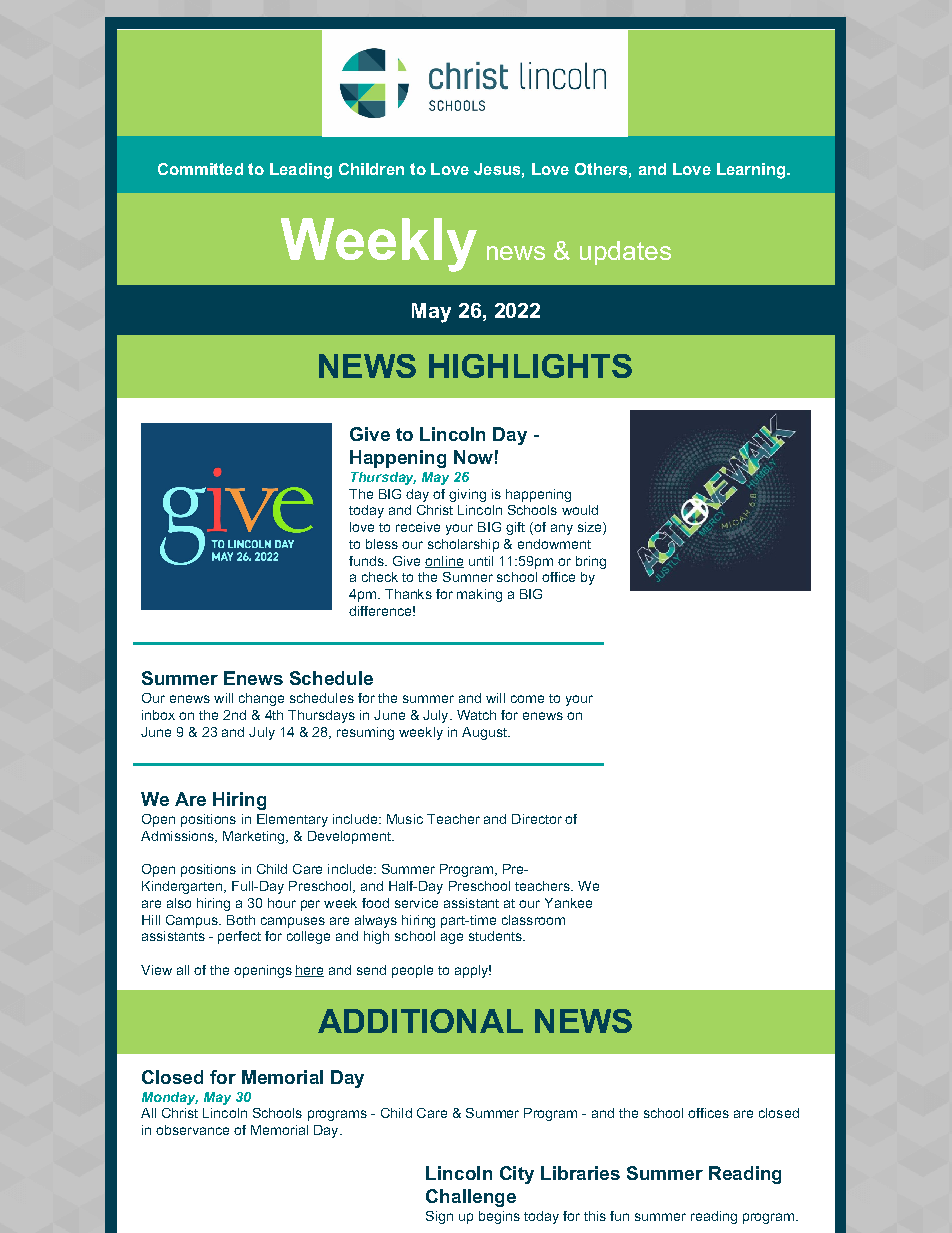  Describe the element at coordinates (476, 715) in the document. I see `Watch` at that location.
